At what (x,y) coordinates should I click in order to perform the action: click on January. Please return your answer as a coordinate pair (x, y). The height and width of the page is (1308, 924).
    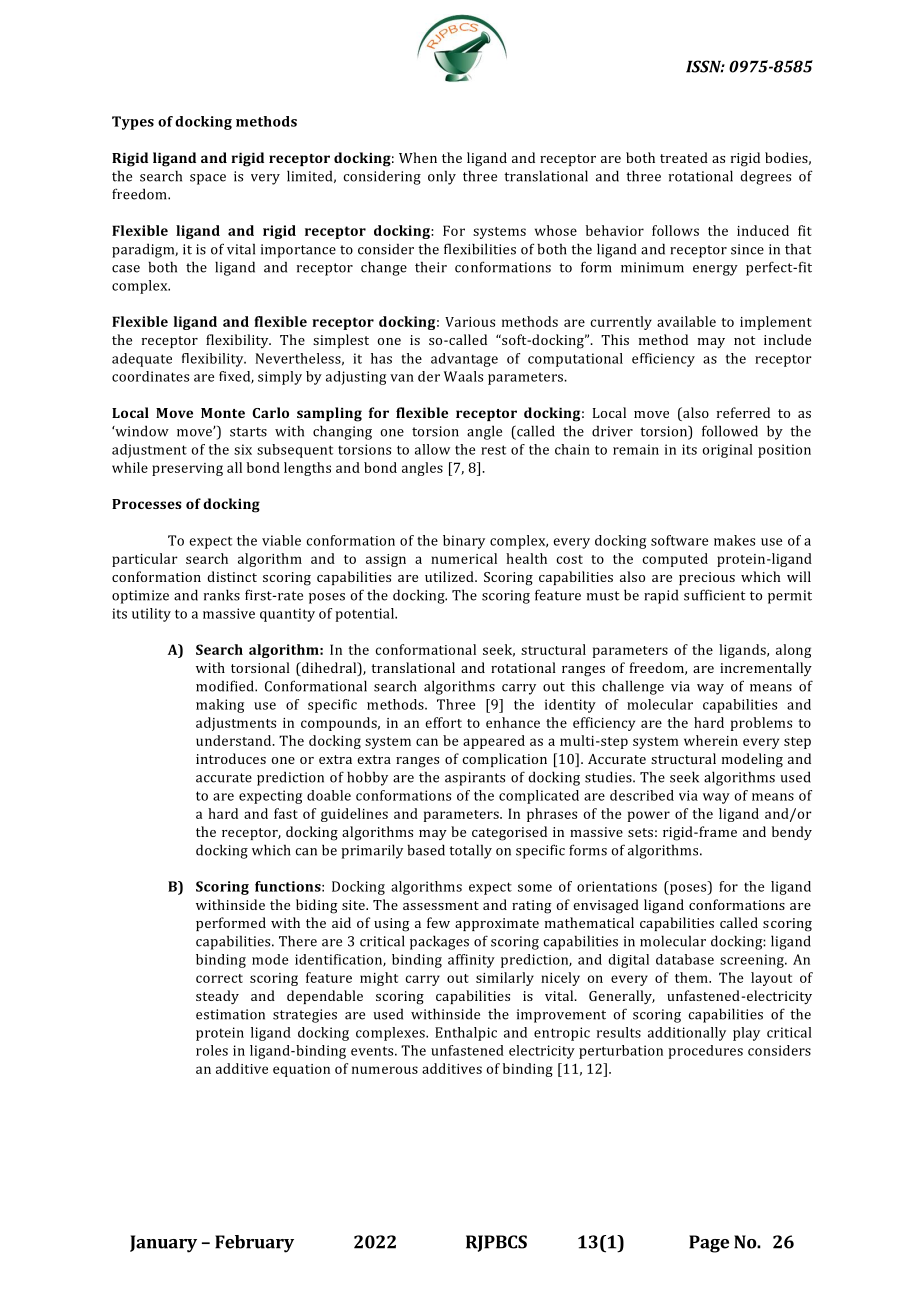
    Looking at the image, I should click on (163, 1244).
